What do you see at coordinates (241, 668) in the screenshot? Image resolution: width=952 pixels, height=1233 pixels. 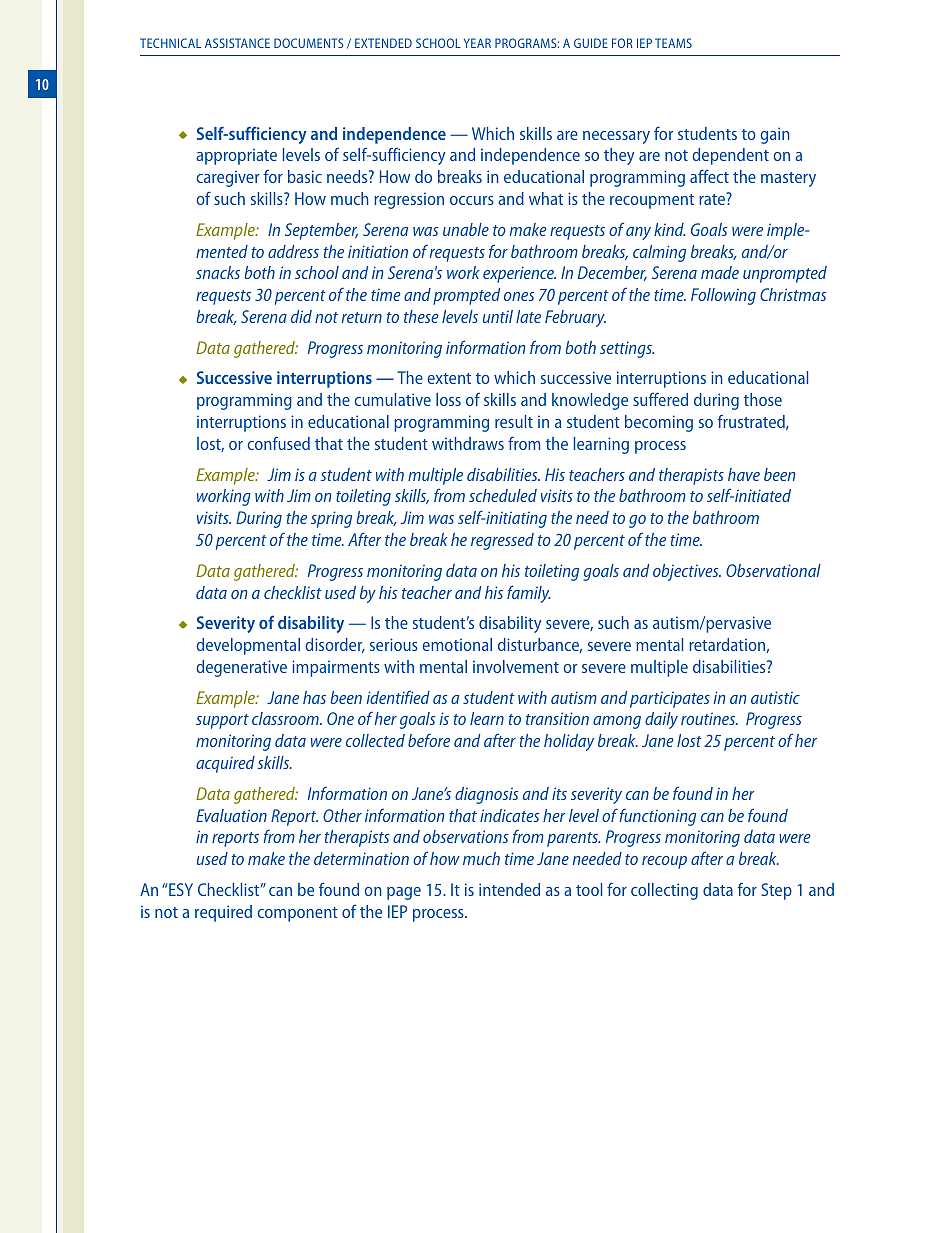 I see `degenerative` at bounding box center [241, 668].
